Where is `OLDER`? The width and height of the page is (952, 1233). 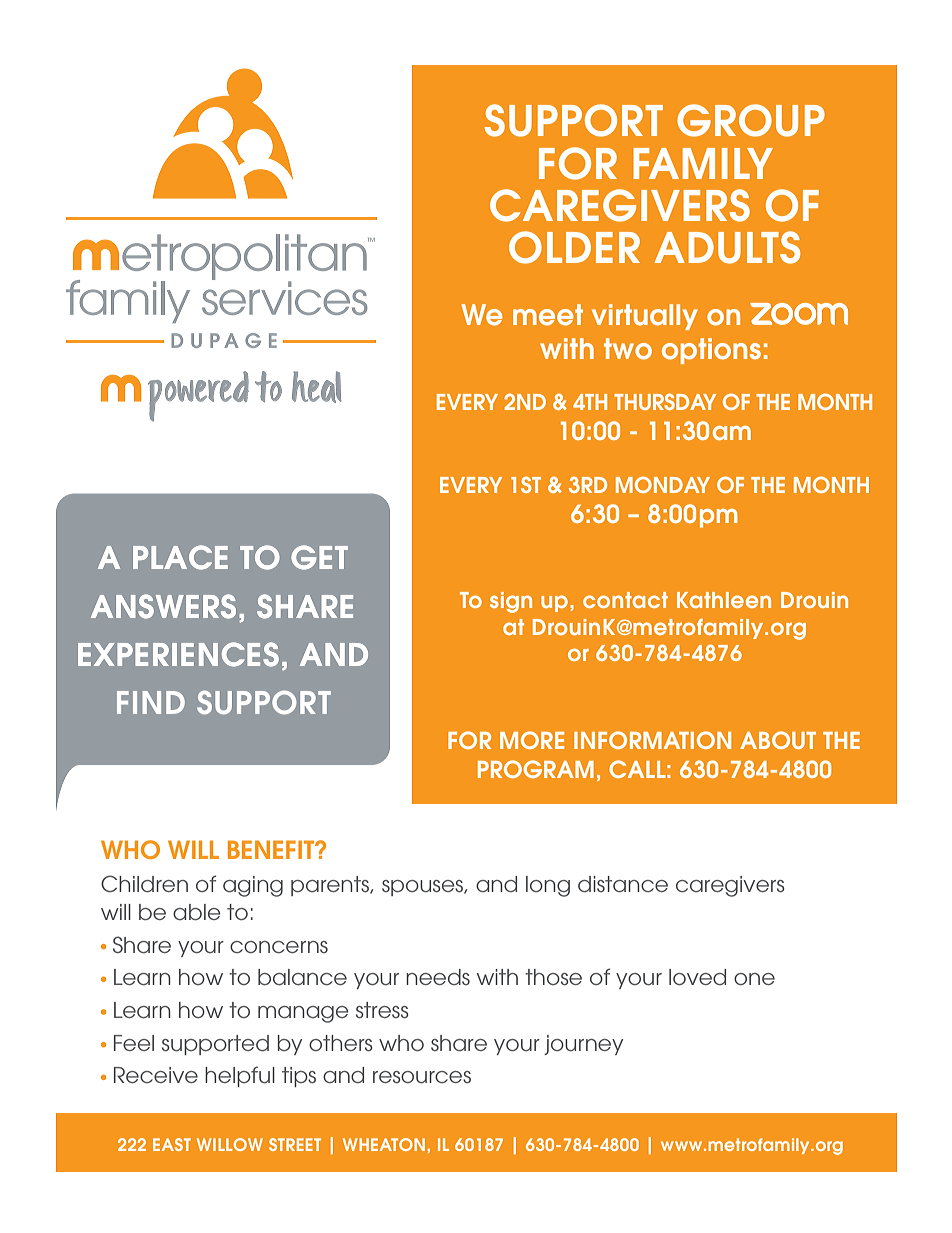
OLDER is located at coordinates (574, 247).
